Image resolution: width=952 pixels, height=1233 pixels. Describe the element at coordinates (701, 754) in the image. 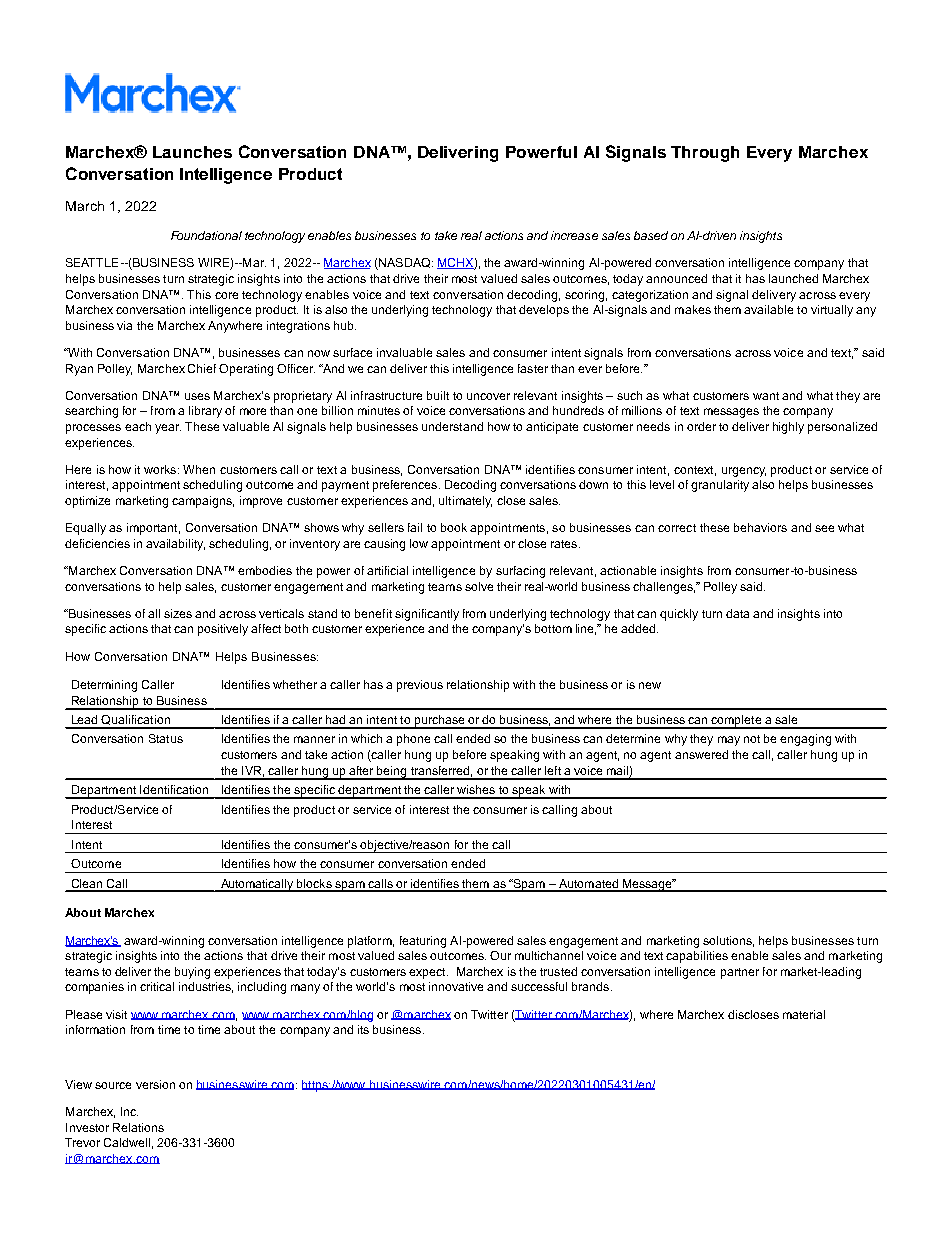

I see `answered` at that location.
